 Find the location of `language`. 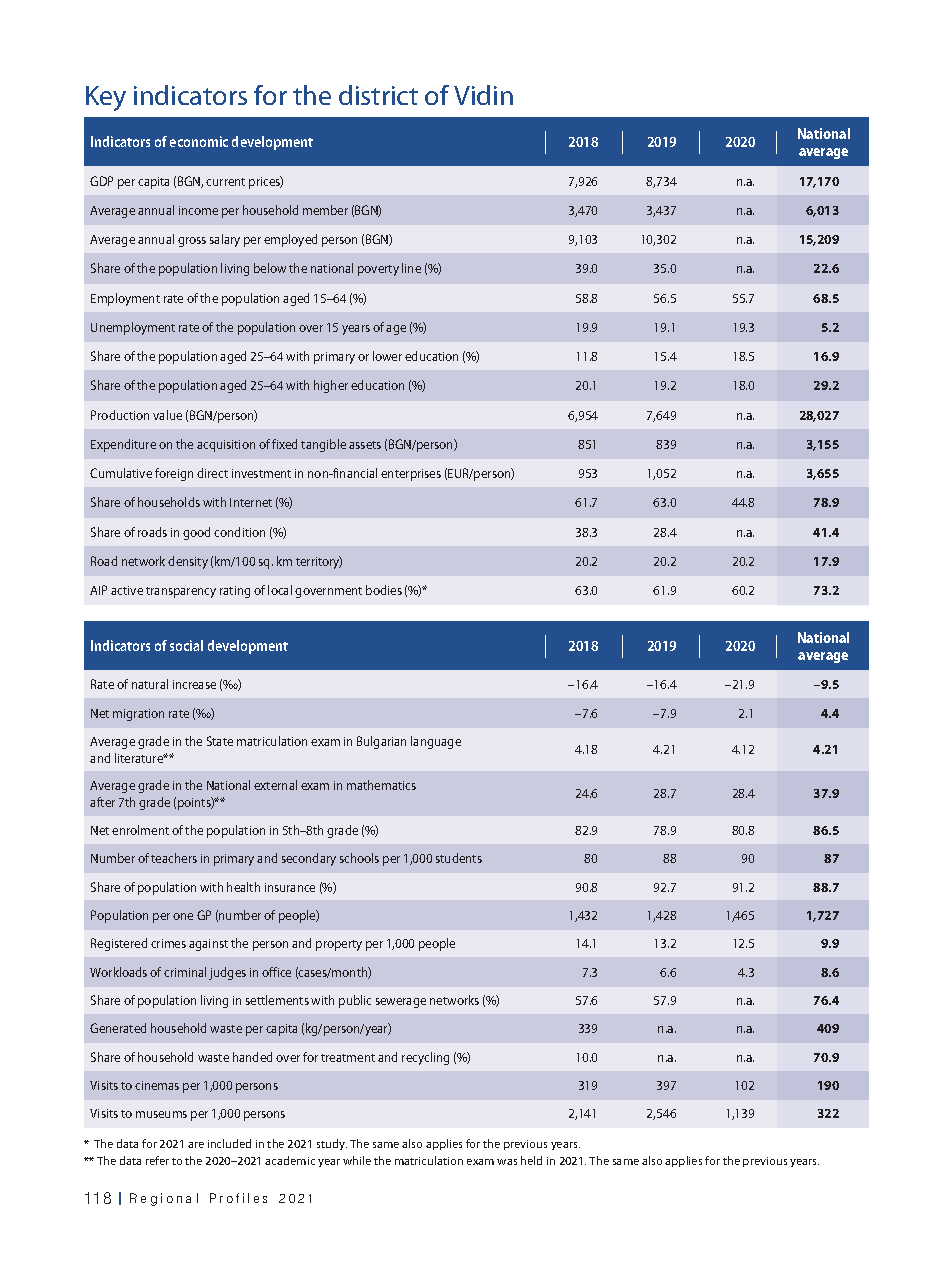

language is located at coordinates (436, 742).
